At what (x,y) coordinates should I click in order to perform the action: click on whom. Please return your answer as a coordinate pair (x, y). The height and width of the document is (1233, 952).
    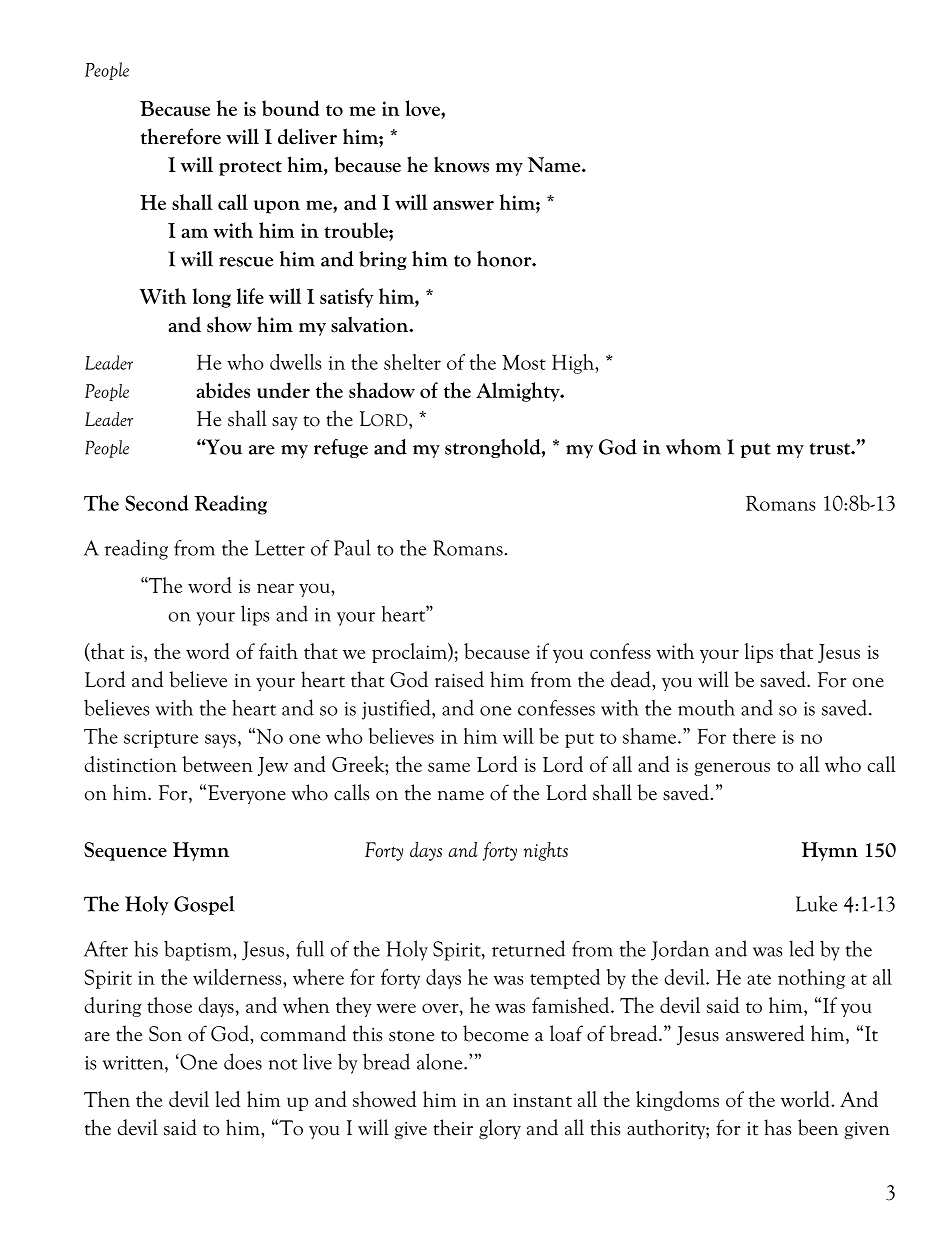
    Looking at the image, I should click on (693, 447).
